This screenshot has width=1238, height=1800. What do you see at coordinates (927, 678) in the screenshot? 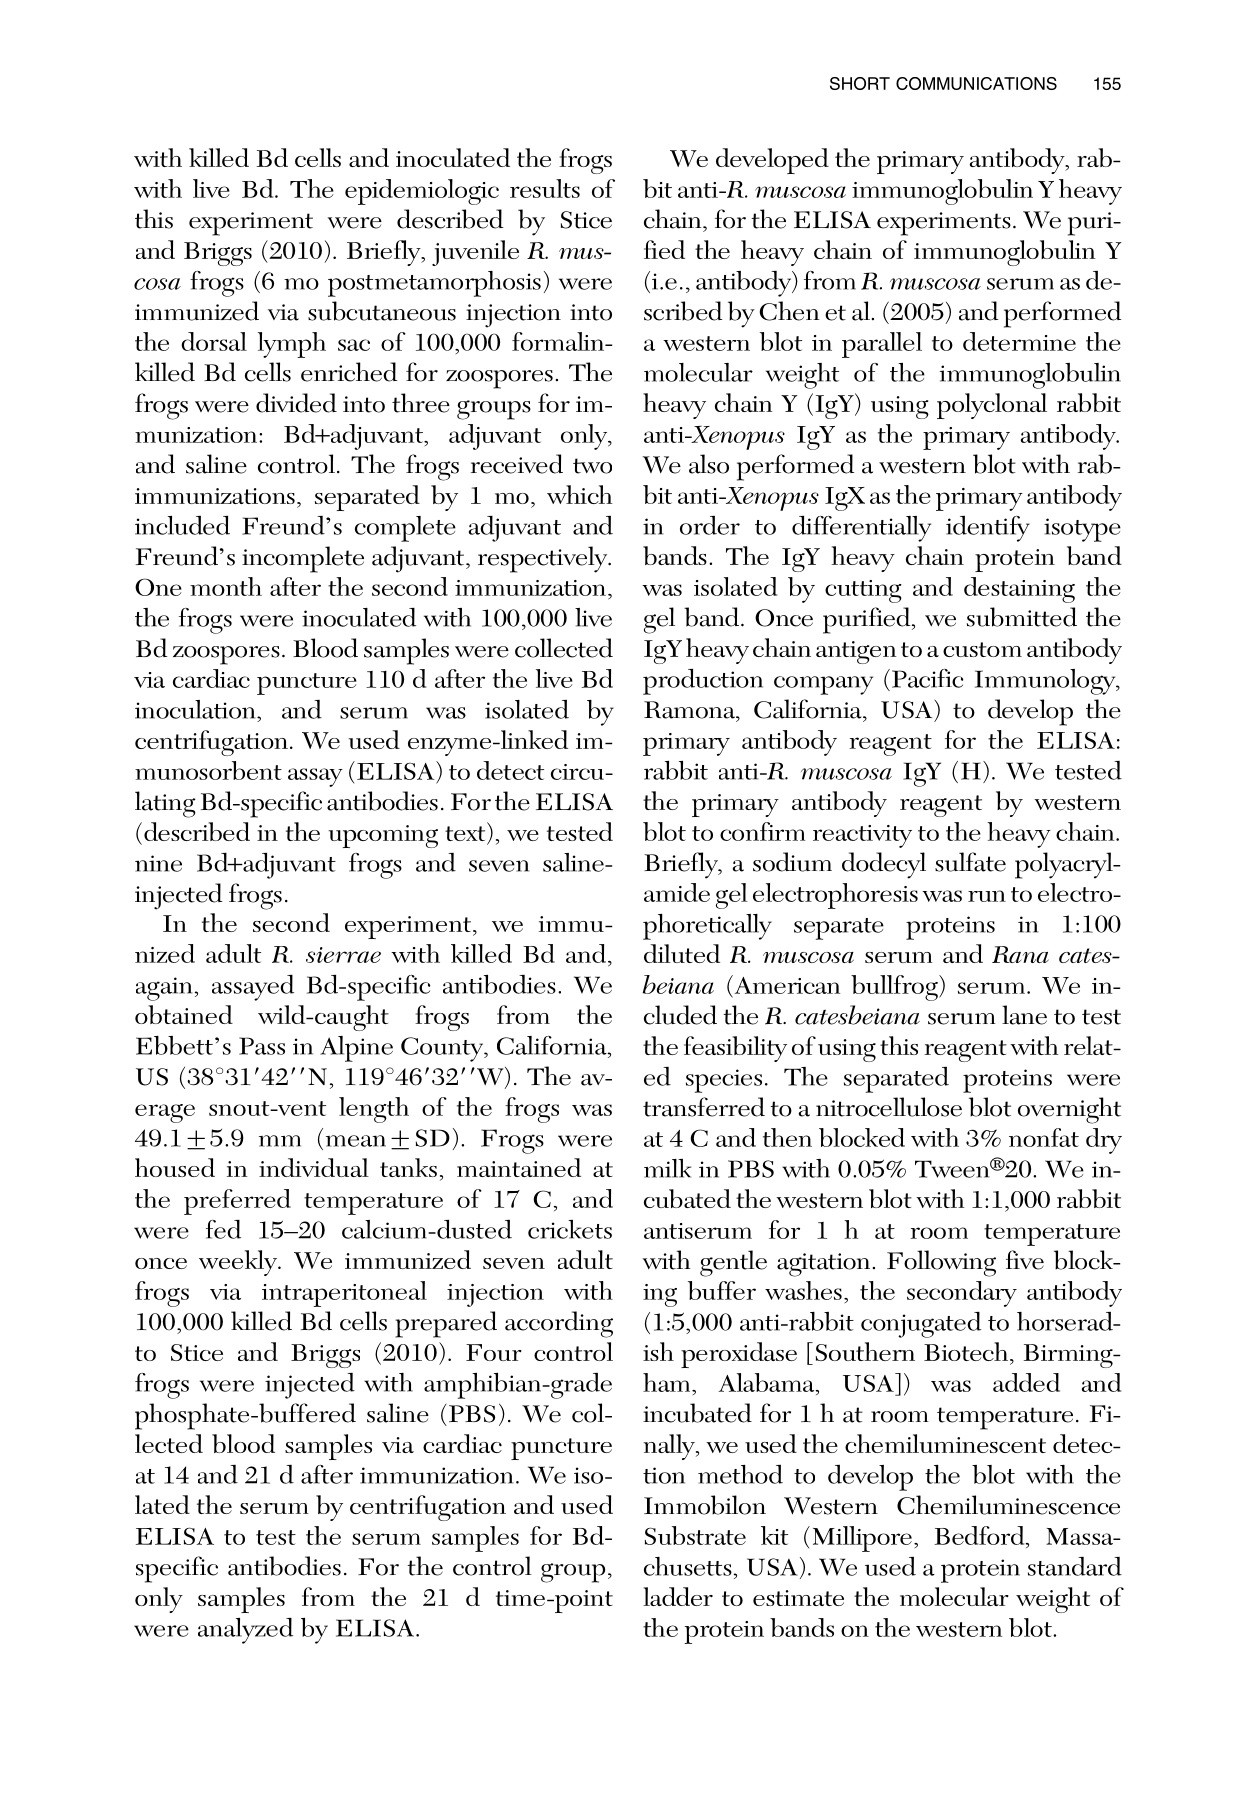
I see `Pacific` at bounding box center [927, 678].
